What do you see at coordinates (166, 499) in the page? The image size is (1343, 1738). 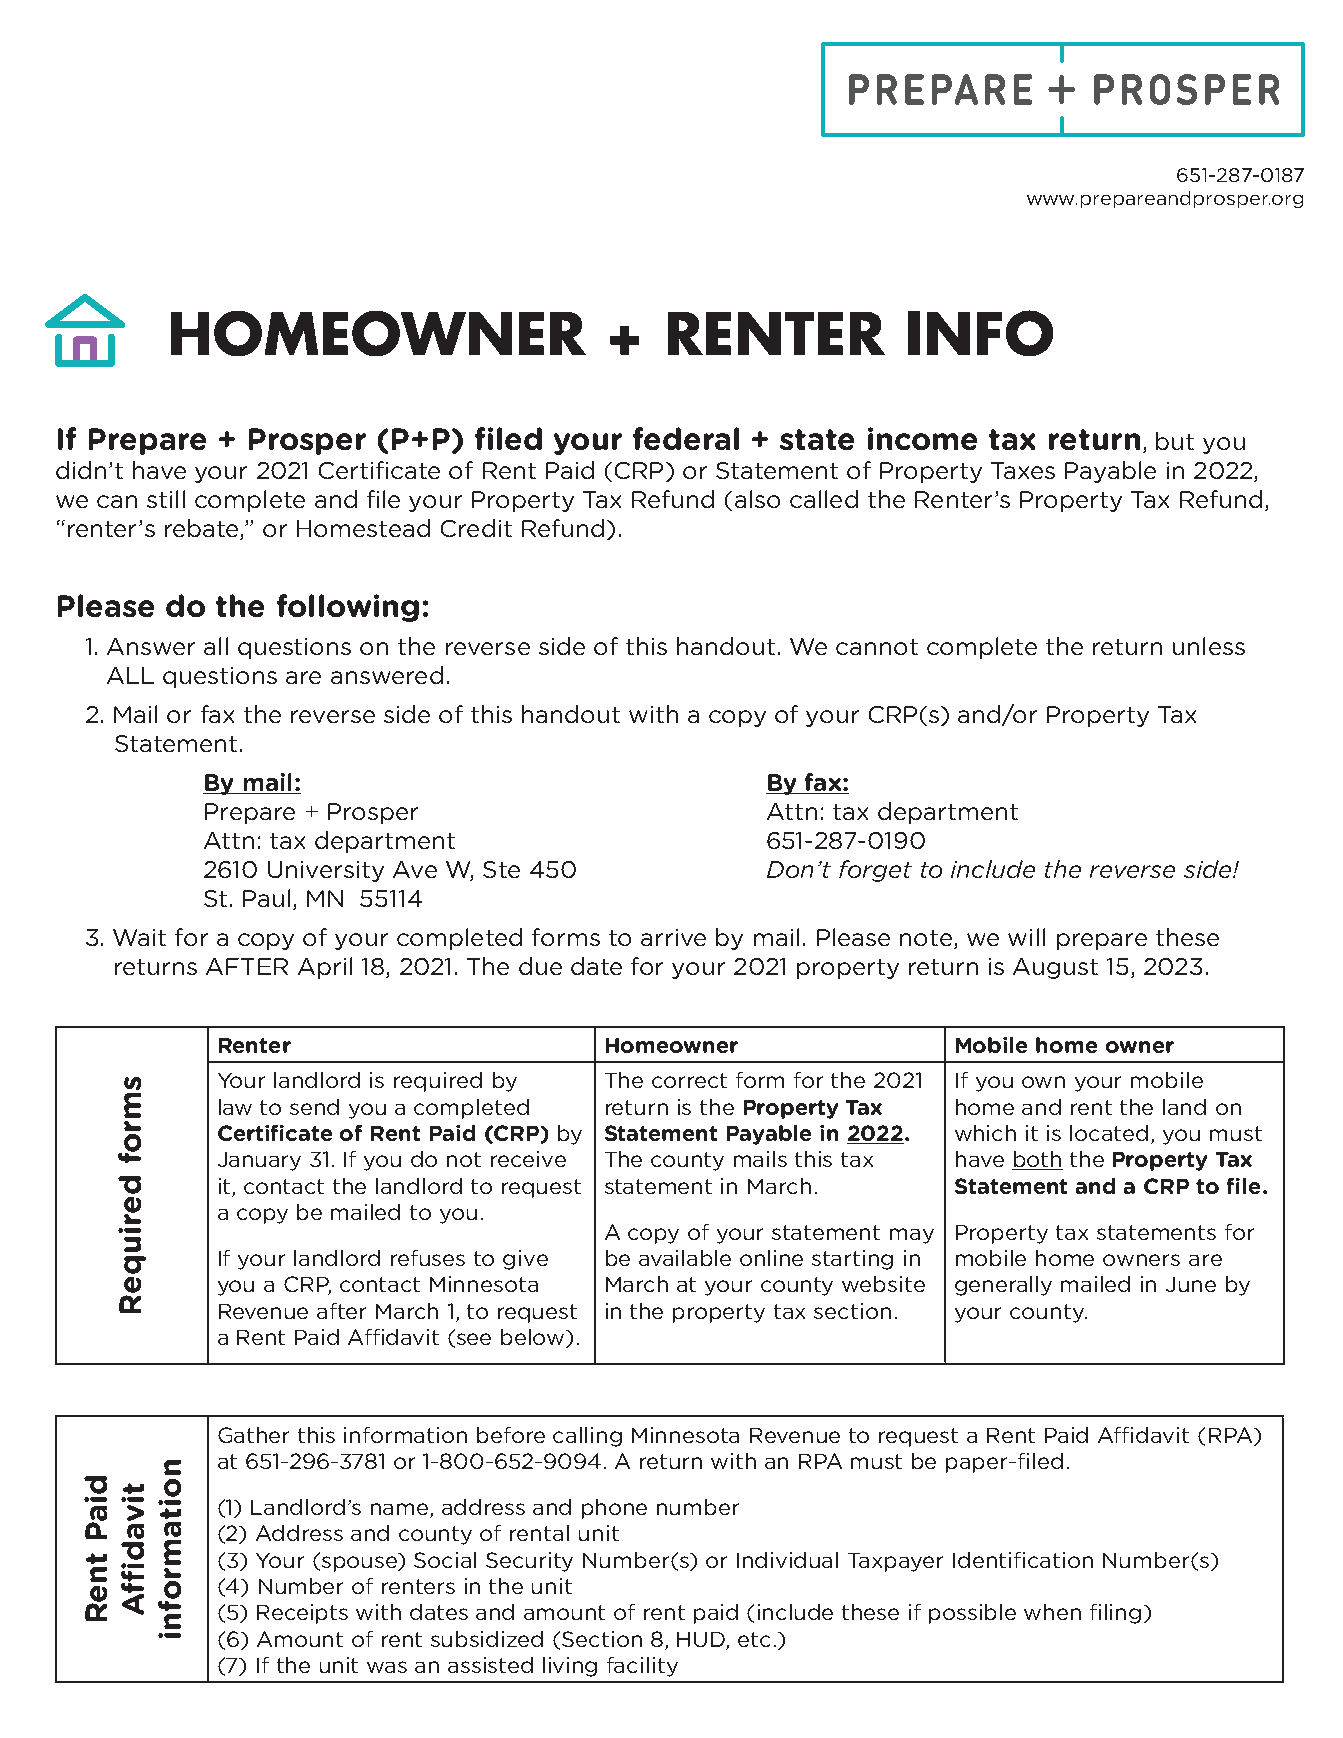 I see `still` at bounding box center [166, 499].
